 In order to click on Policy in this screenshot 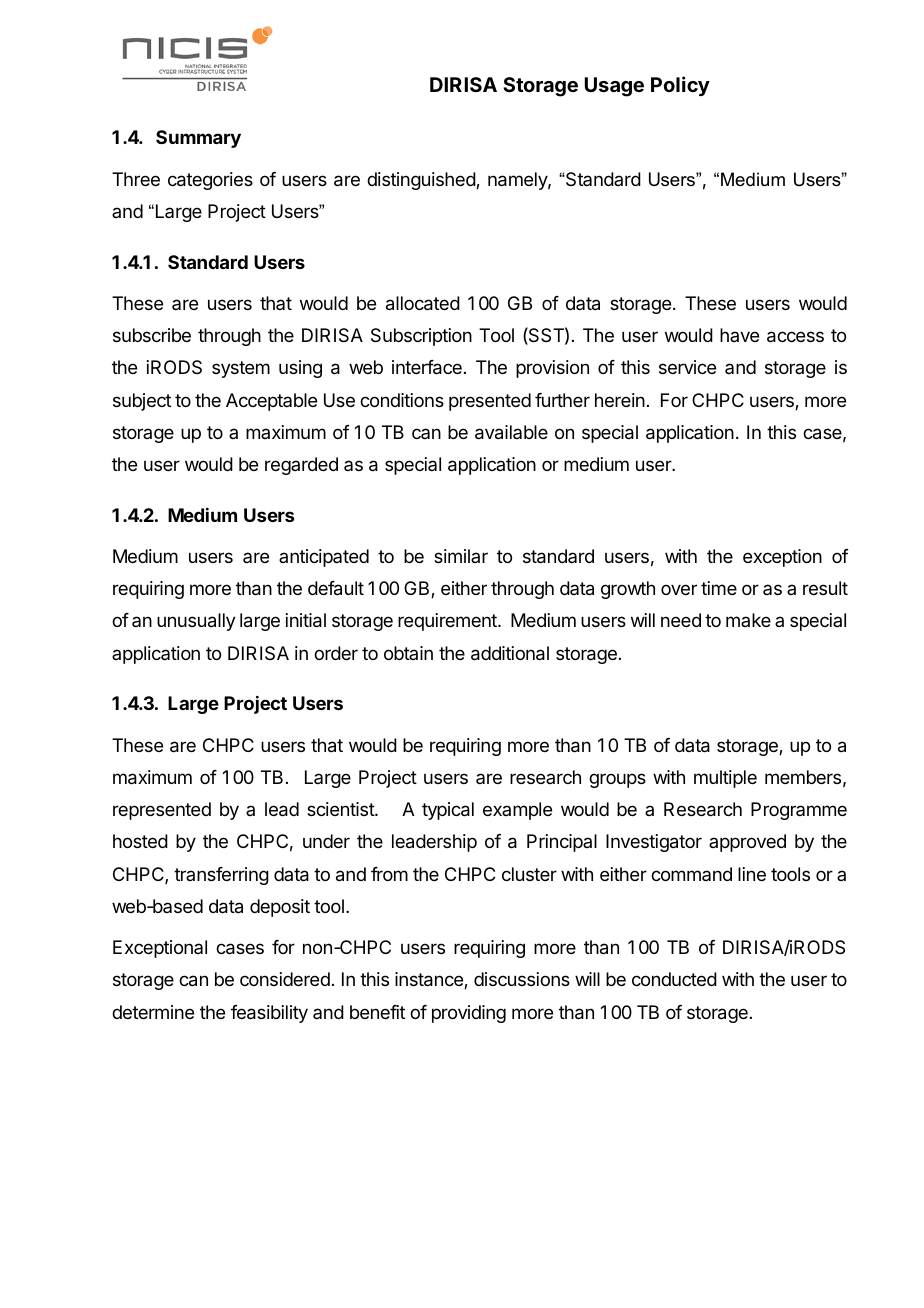, I will do `click(680, 86)`.
